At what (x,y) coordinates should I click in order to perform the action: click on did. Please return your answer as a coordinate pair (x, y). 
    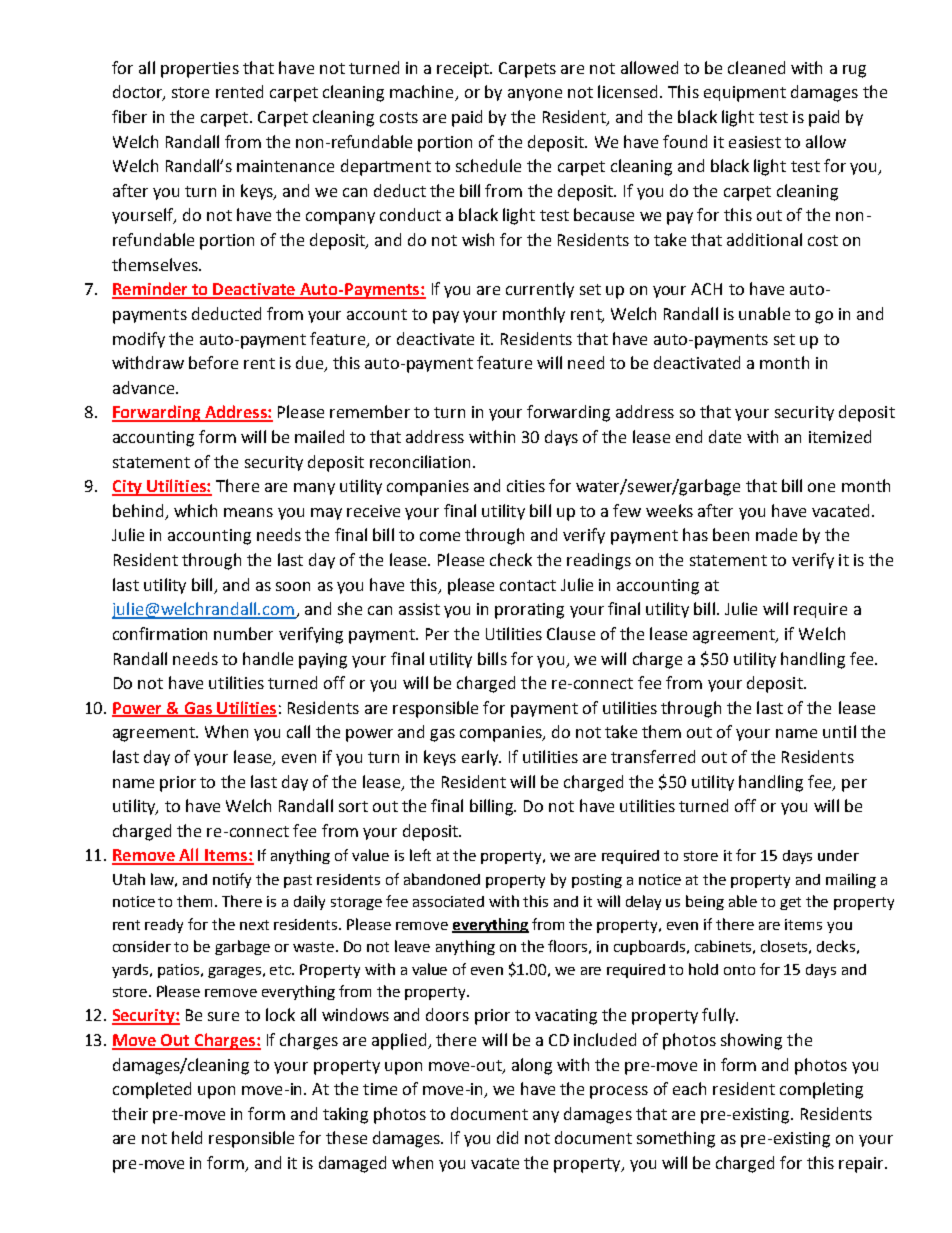
    Looking at the image, I should click on (507, 1137).
